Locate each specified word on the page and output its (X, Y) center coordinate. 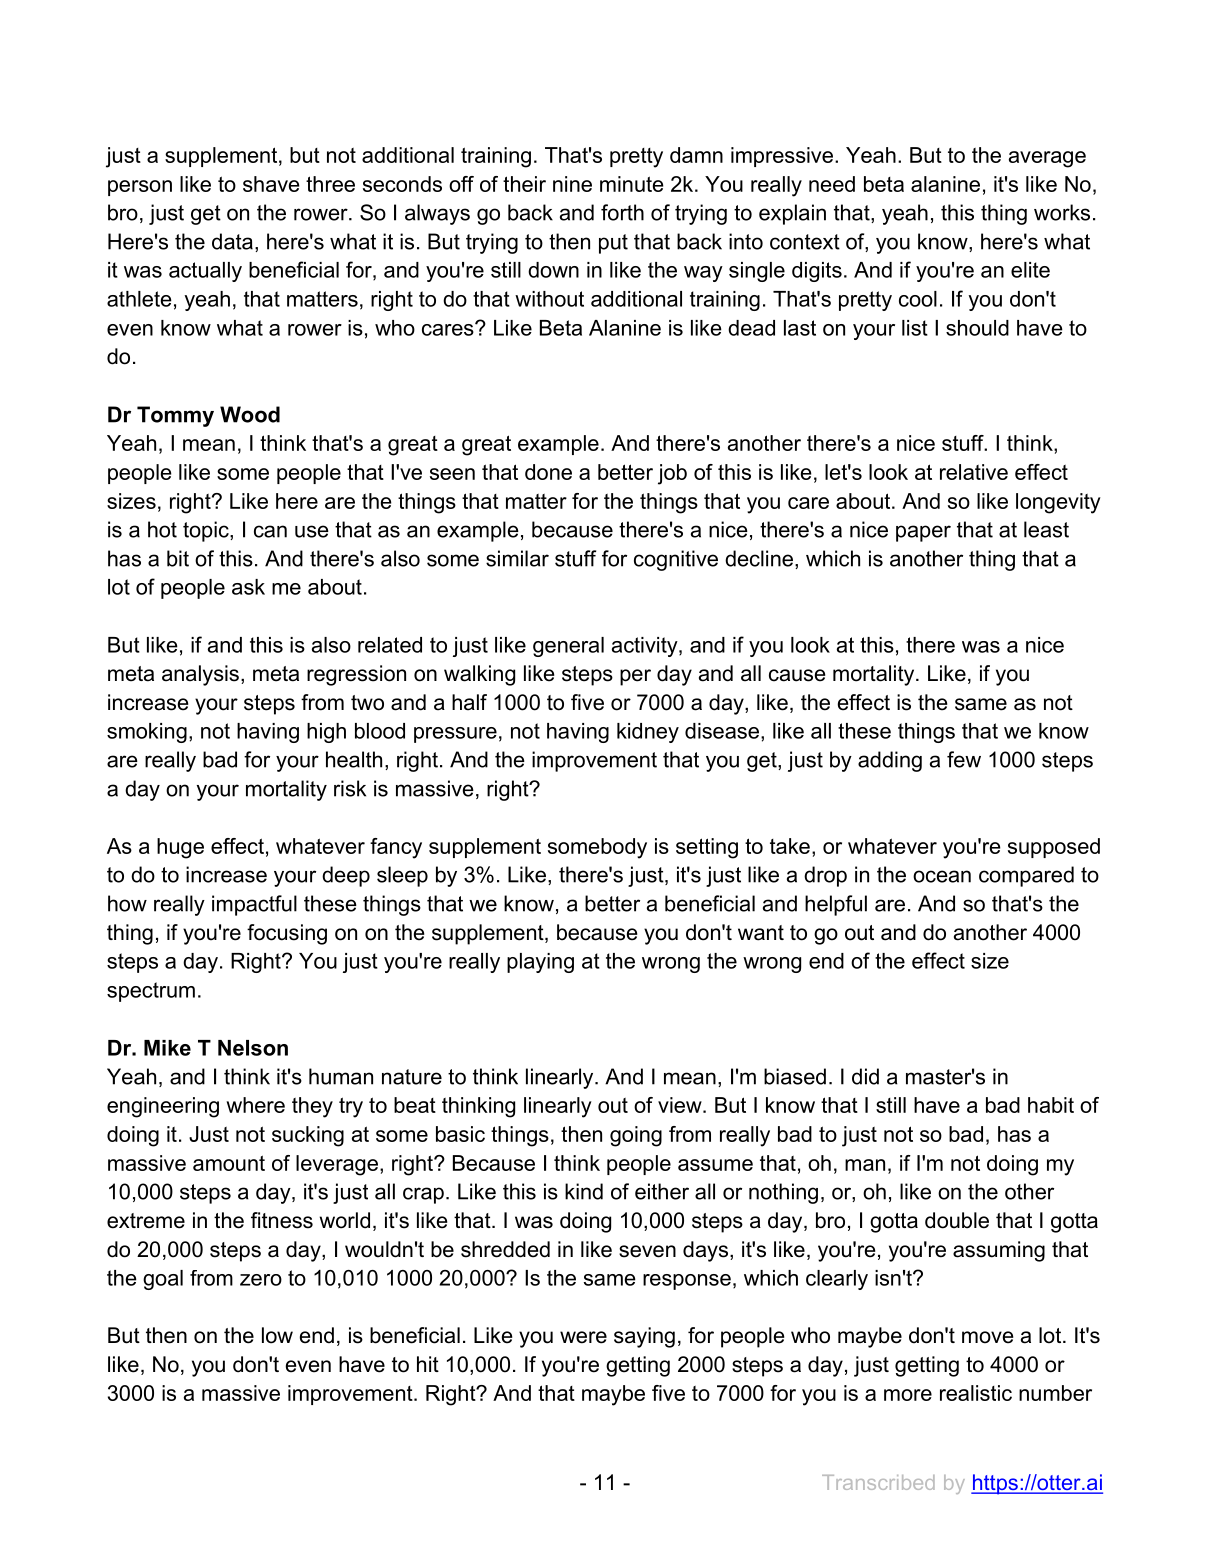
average (1047, 159)
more (908, 1395)
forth (622, 212)
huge (180, 848)
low (277, 1335)
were (583, 1337)
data (232, 241)
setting (707, 848)
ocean (942, 876)
